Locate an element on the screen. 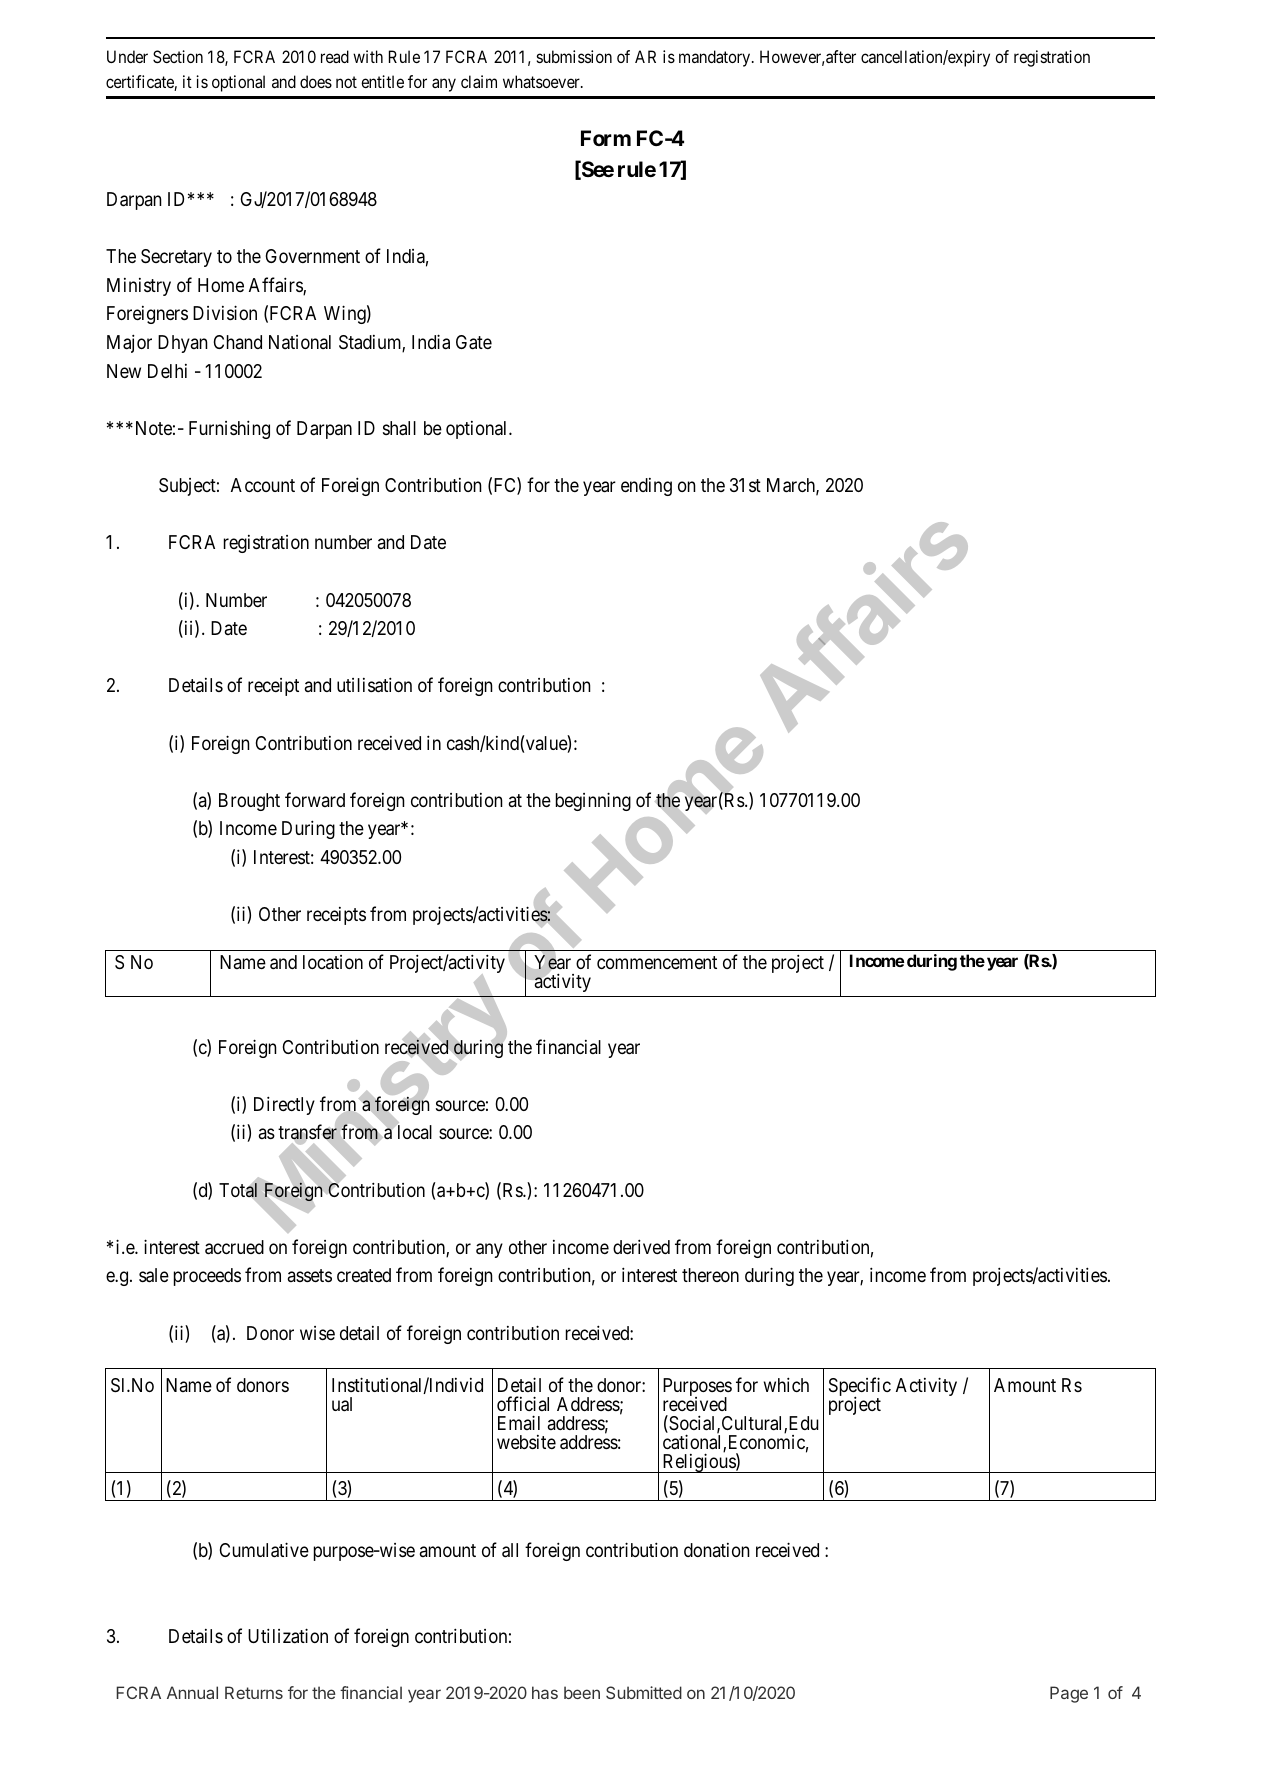 The height and width of the screenshot is (1784, 1261). been is located at coordinates (582, 1692).
